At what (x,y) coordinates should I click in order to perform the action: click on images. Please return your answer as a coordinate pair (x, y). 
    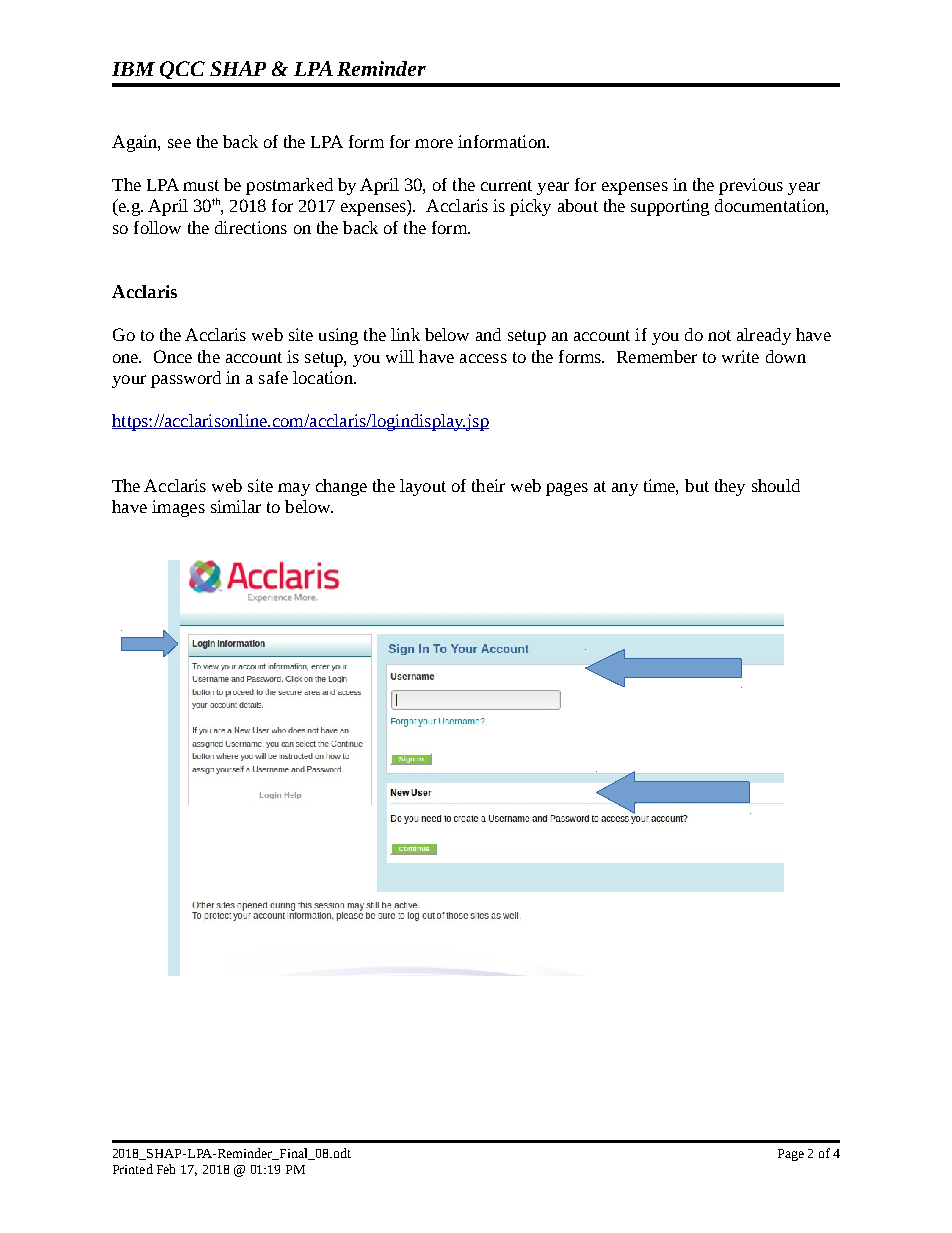
    Looking at the image, I should click on (178, 508).
